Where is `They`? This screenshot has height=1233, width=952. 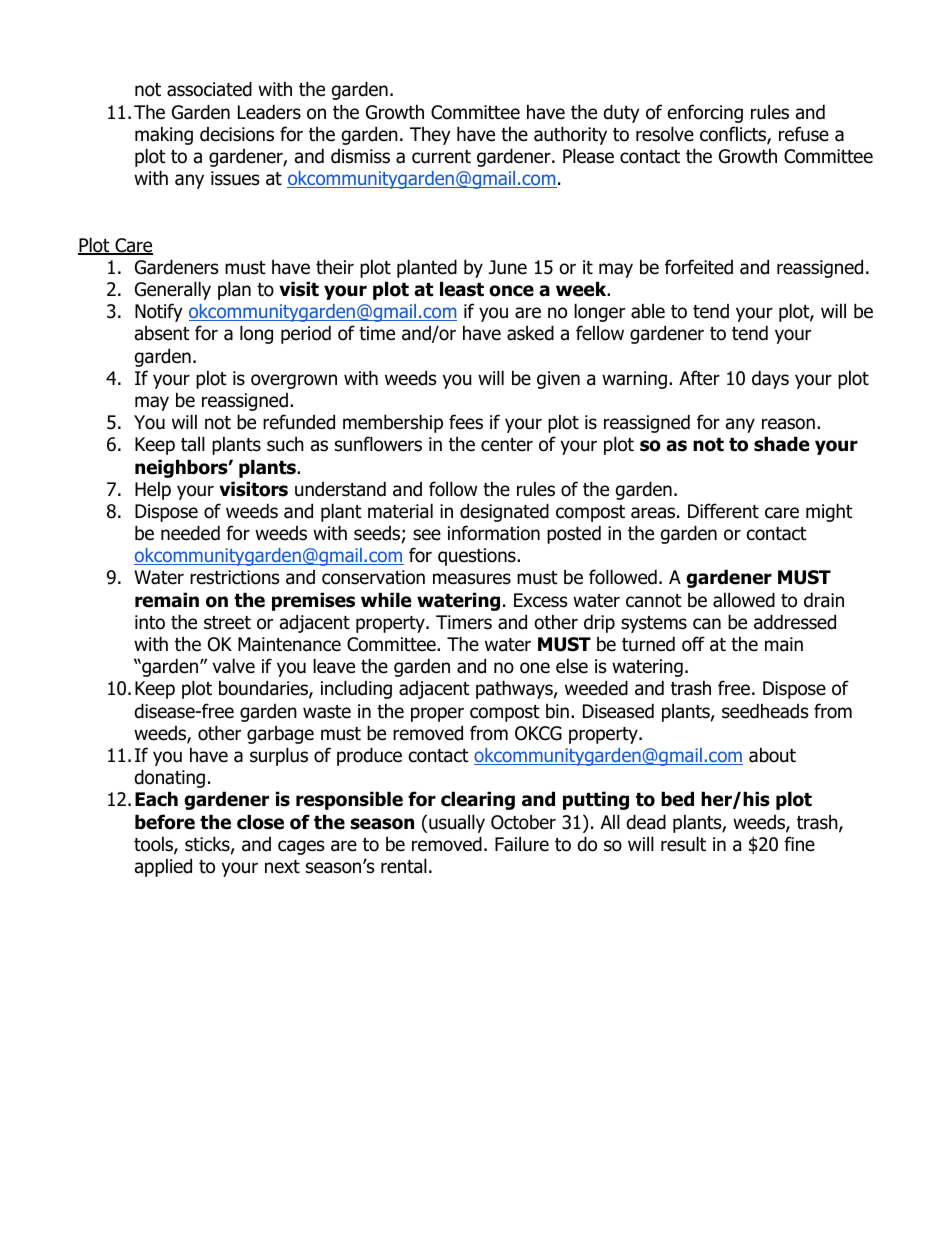 They is located at coordinates (430, 135).
